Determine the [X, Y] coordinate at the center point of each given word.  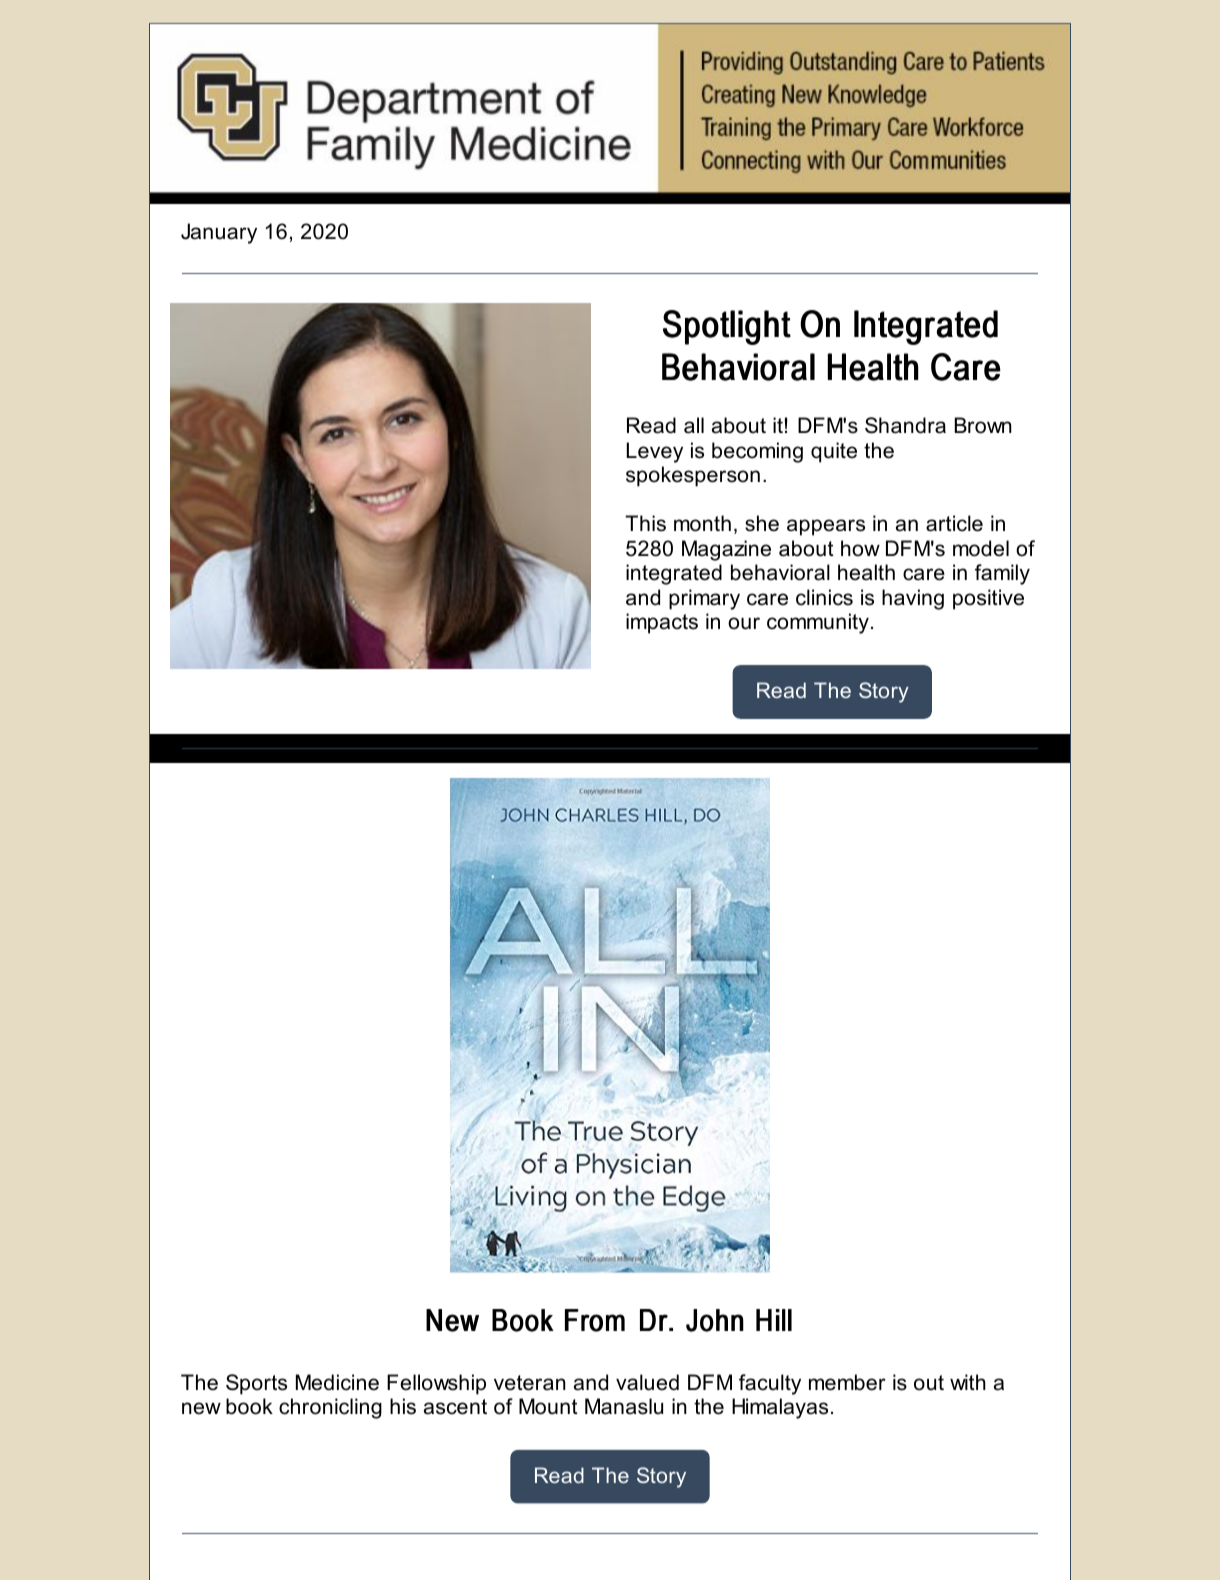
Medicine [337, 1382]
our [744, 623]
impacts [662, 623]
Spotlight [727, 327]
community [818, 623]
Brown [983, 425]
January [219, 233]
